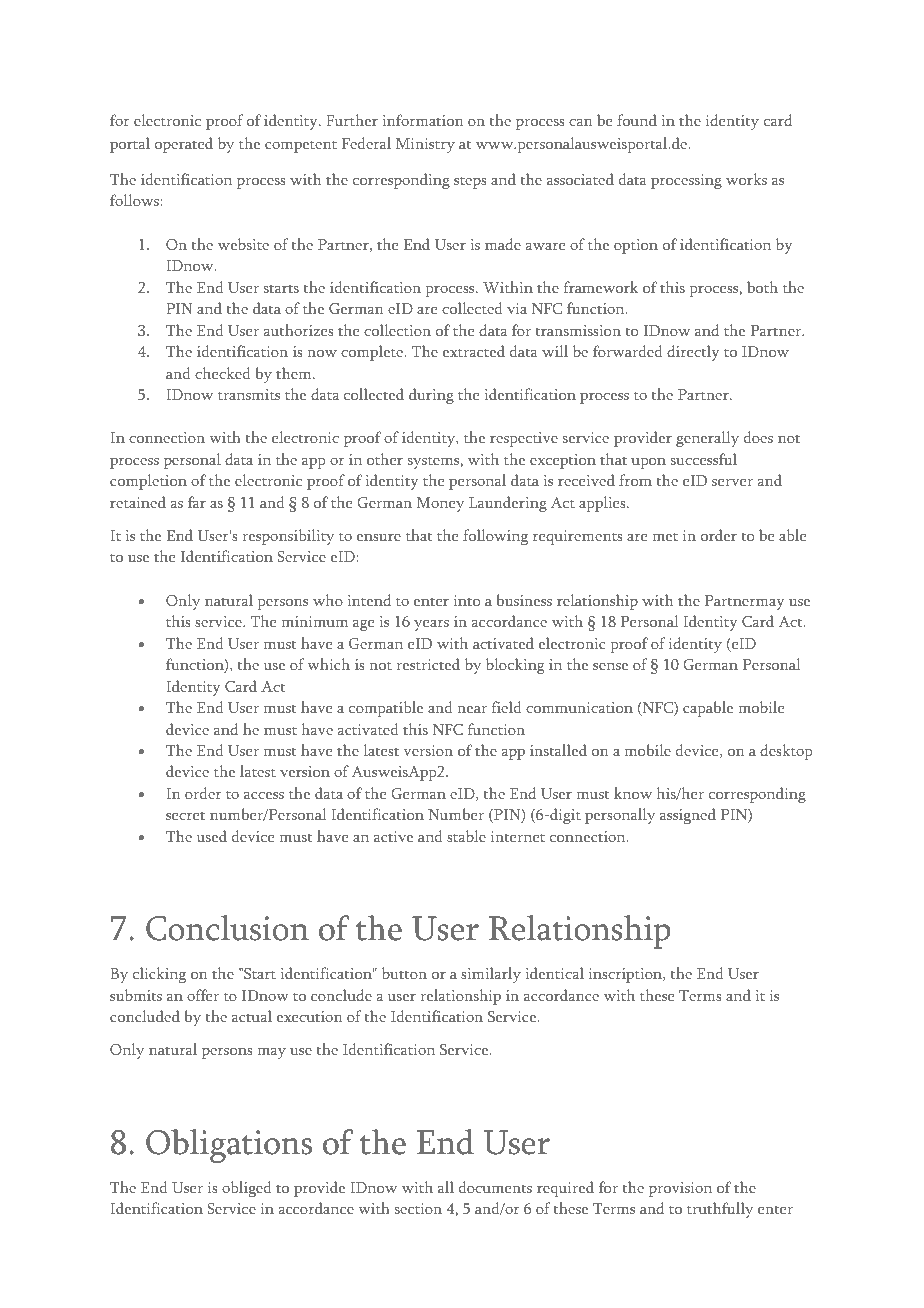 Image resolution: width=924 pixels, height=1308 pixels. I want to click on documents, so click(495, 1187).
